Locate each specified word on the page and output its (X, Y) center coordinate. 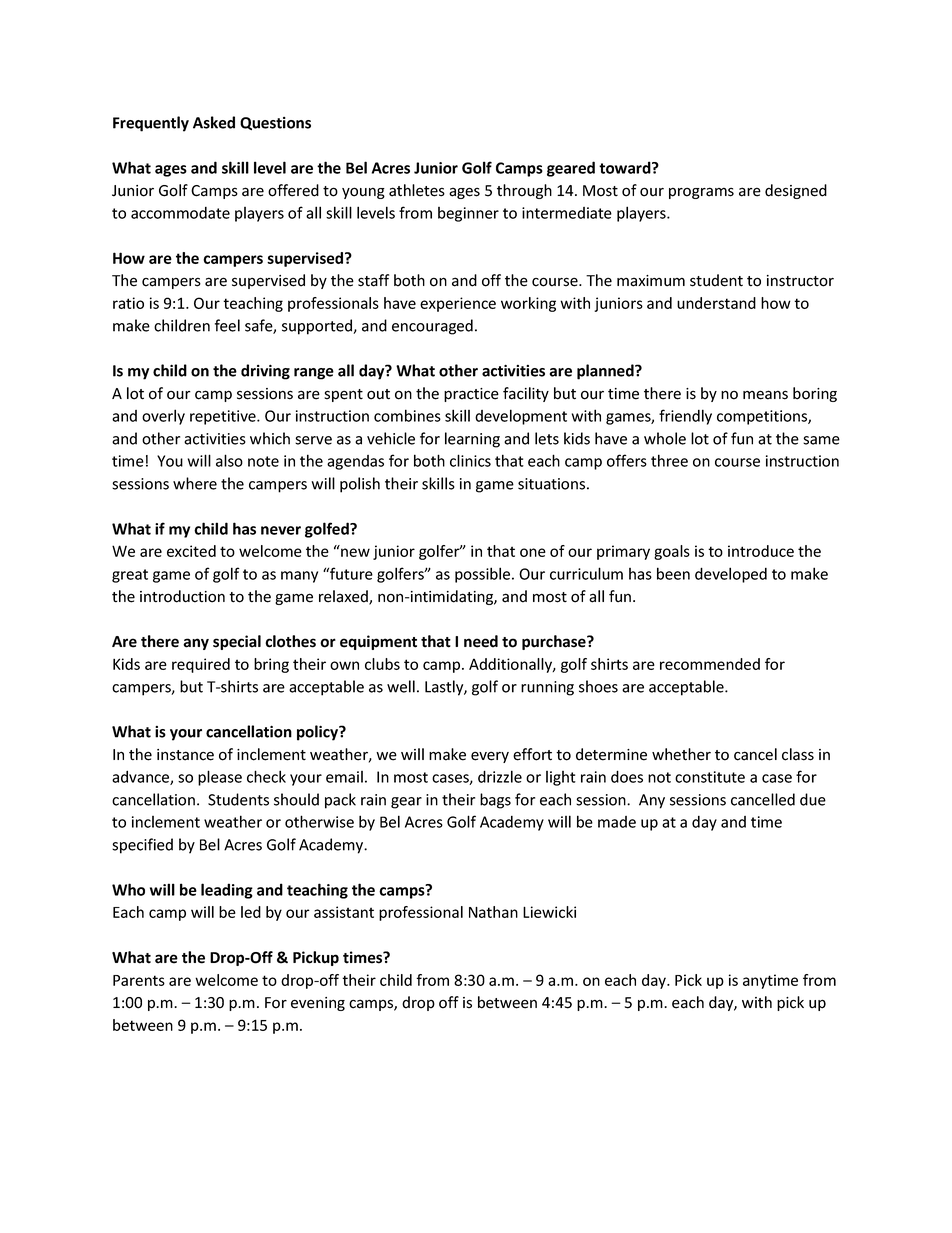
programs (701, 193)
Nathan (493, 912)
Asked (214, 122)
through (524, 191)
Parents (139, 980)
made (617, 822)
